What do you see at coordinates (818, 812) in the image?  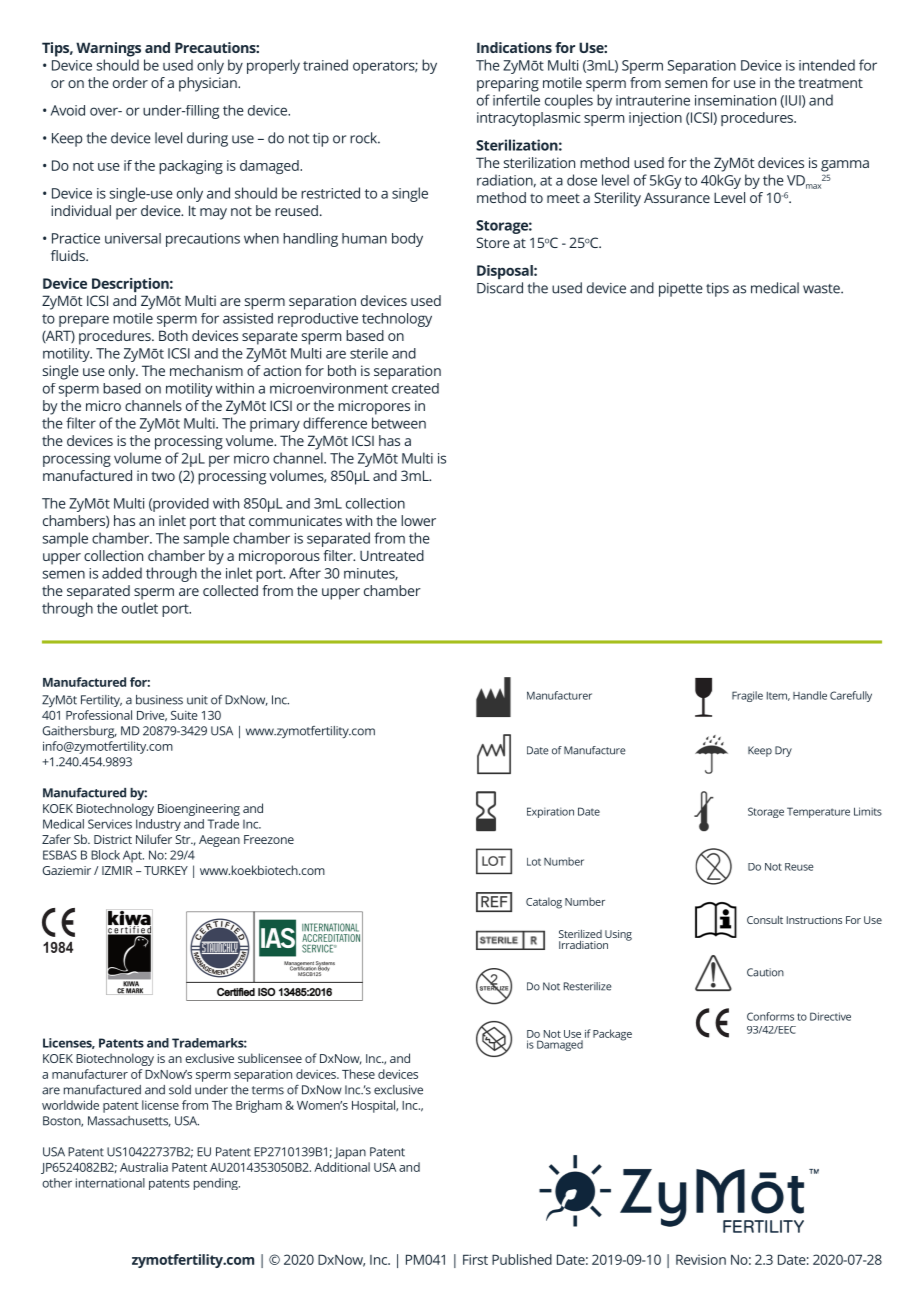 I see `Temperature` at bounding box center [818, 812].
